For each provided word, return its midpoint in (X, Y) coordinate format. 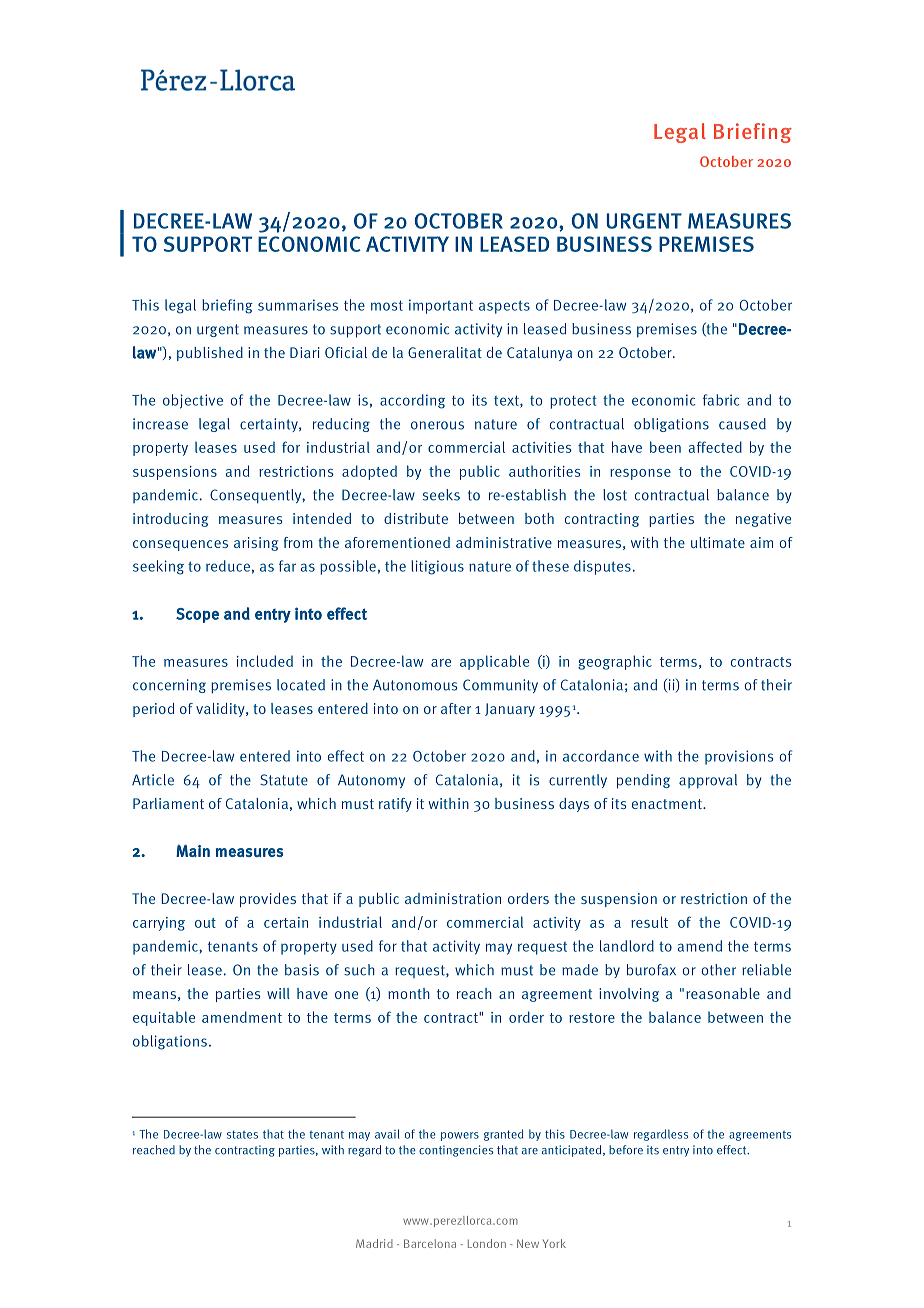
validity (221, 710)
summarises (298, 305)
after (456, 708)
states (242, 1134)
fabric (721, 400)
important (441, 306)
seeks (441, 495)
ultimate (718, 542)
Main (193, 851)
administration (453, 898)
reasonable (723, 993)
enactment (668, 804)
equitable (164, 1018)
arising (256, 544)
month (409, 993)
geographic (615, 662)
